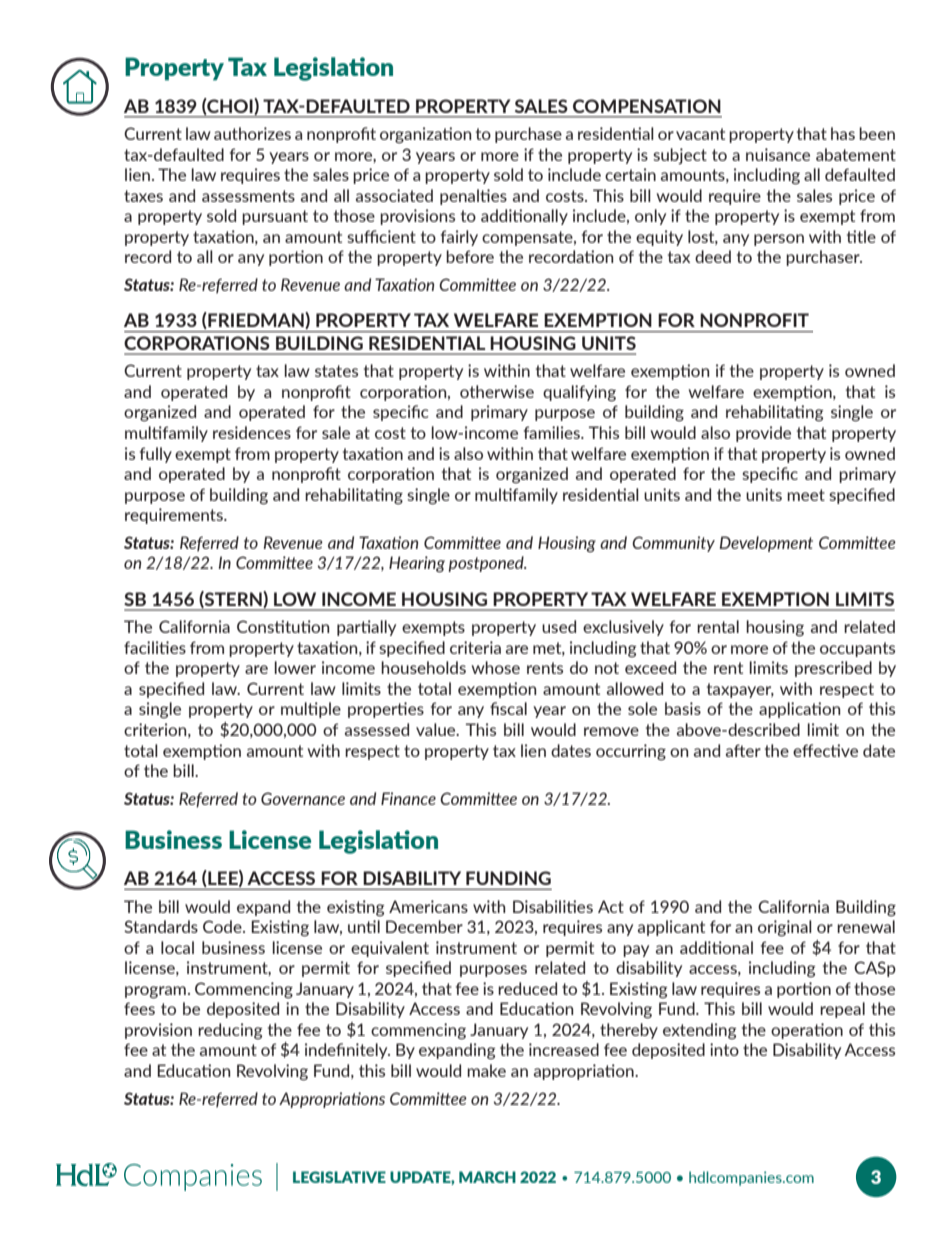 The width and height of the page is (952, 1233). Describe the element at coordinates (778, 154) in the page. I see `nuisance` at that location.
